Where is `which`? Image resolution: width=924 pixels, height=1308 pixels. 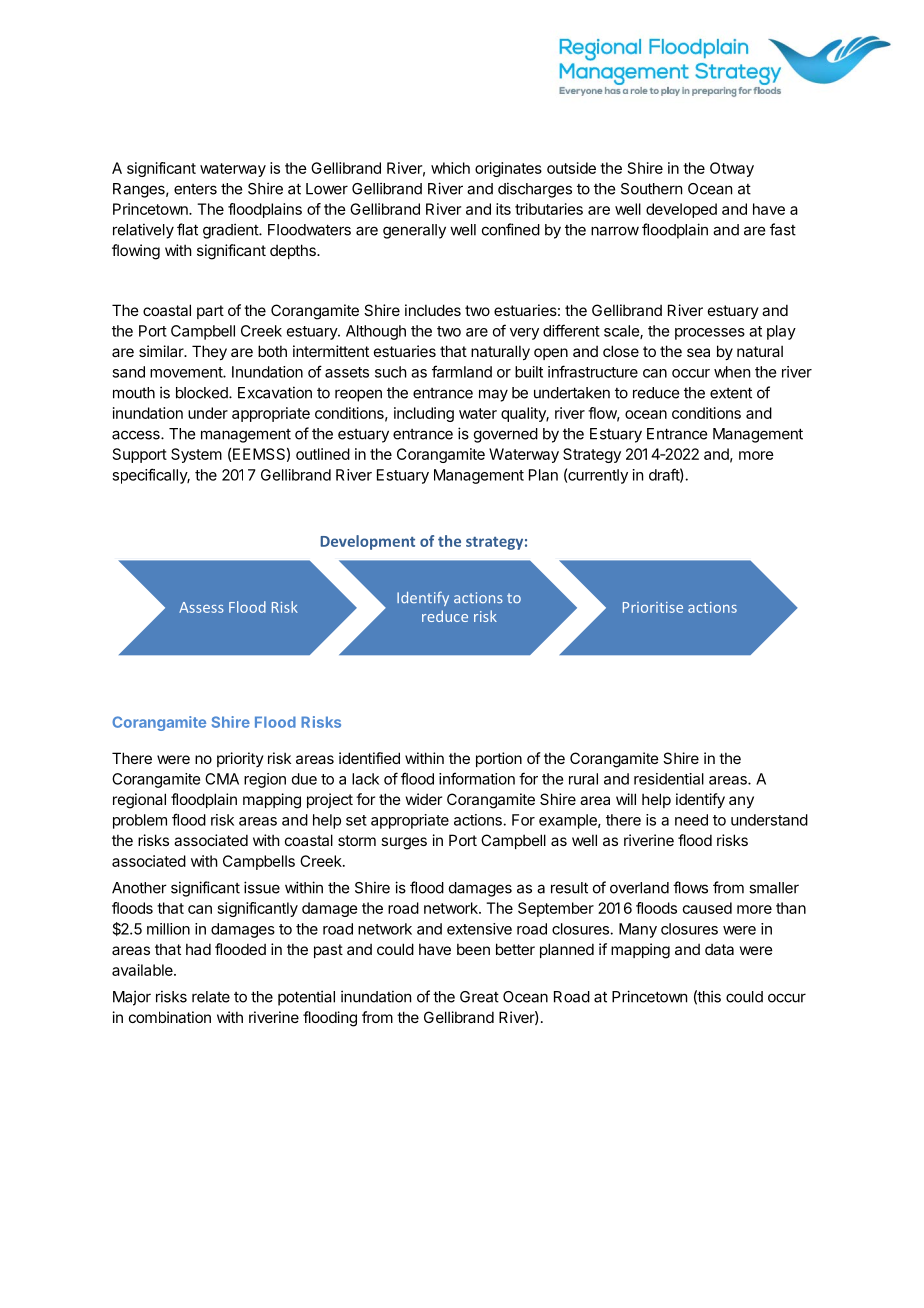
which is located at coordinates (450, 168).
